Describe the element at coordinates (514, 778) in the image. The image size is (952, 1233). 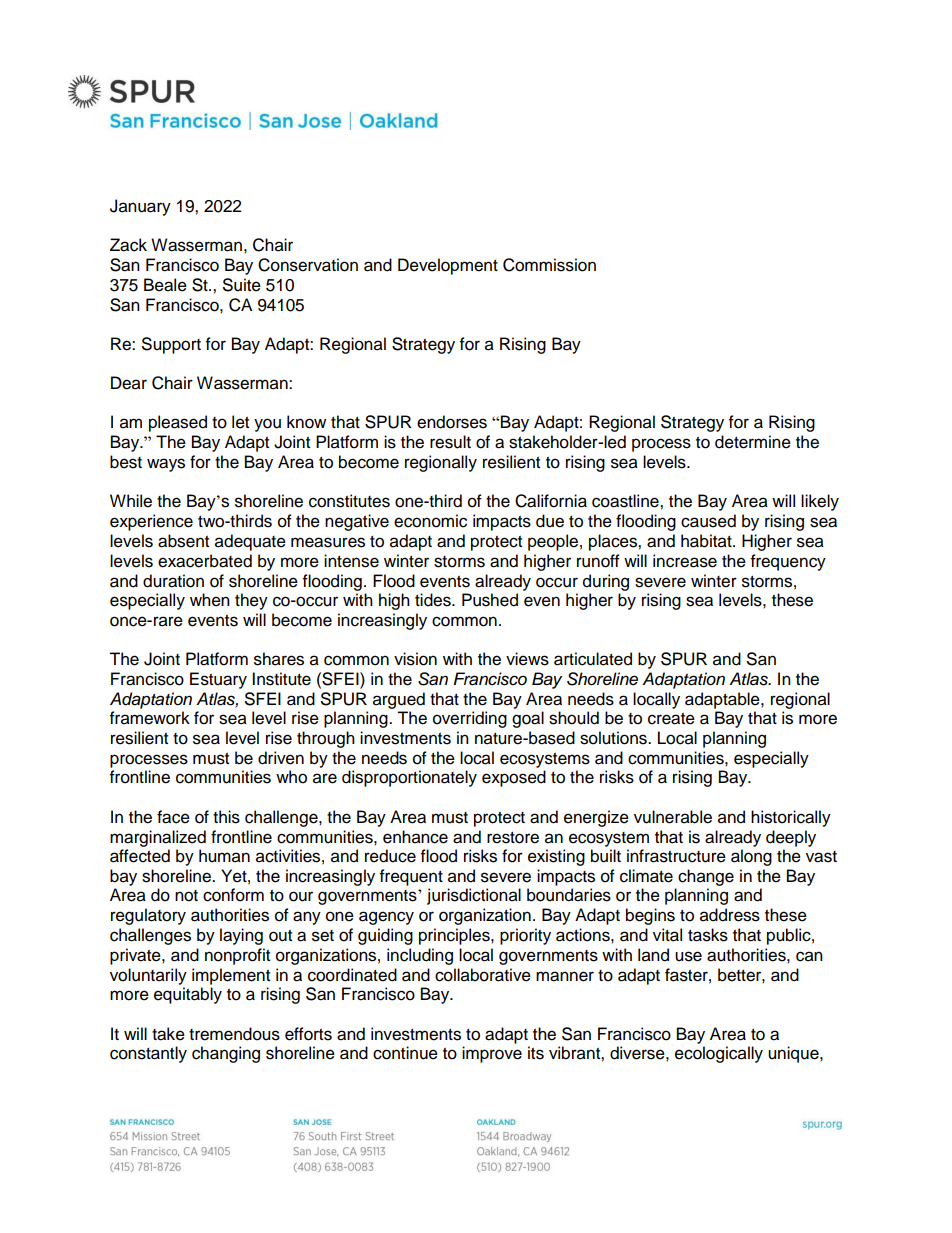
I see `exposed` at that location.
